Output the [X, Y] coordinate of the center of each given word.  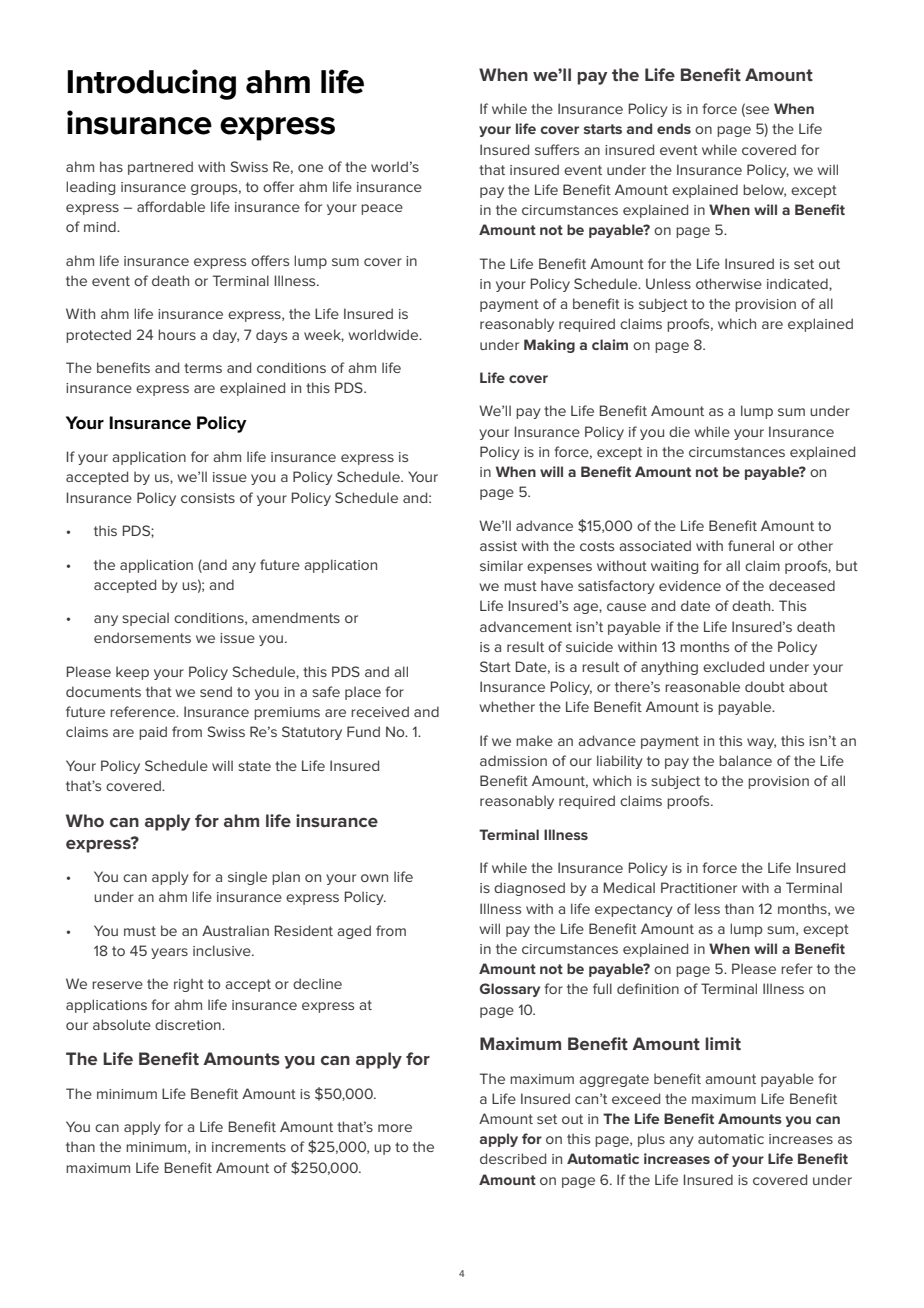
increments [249, 1147]
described [513, 1158]
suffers [557, 149]
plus [651, 1140]
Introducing [151, 84]
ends [674, 128]
